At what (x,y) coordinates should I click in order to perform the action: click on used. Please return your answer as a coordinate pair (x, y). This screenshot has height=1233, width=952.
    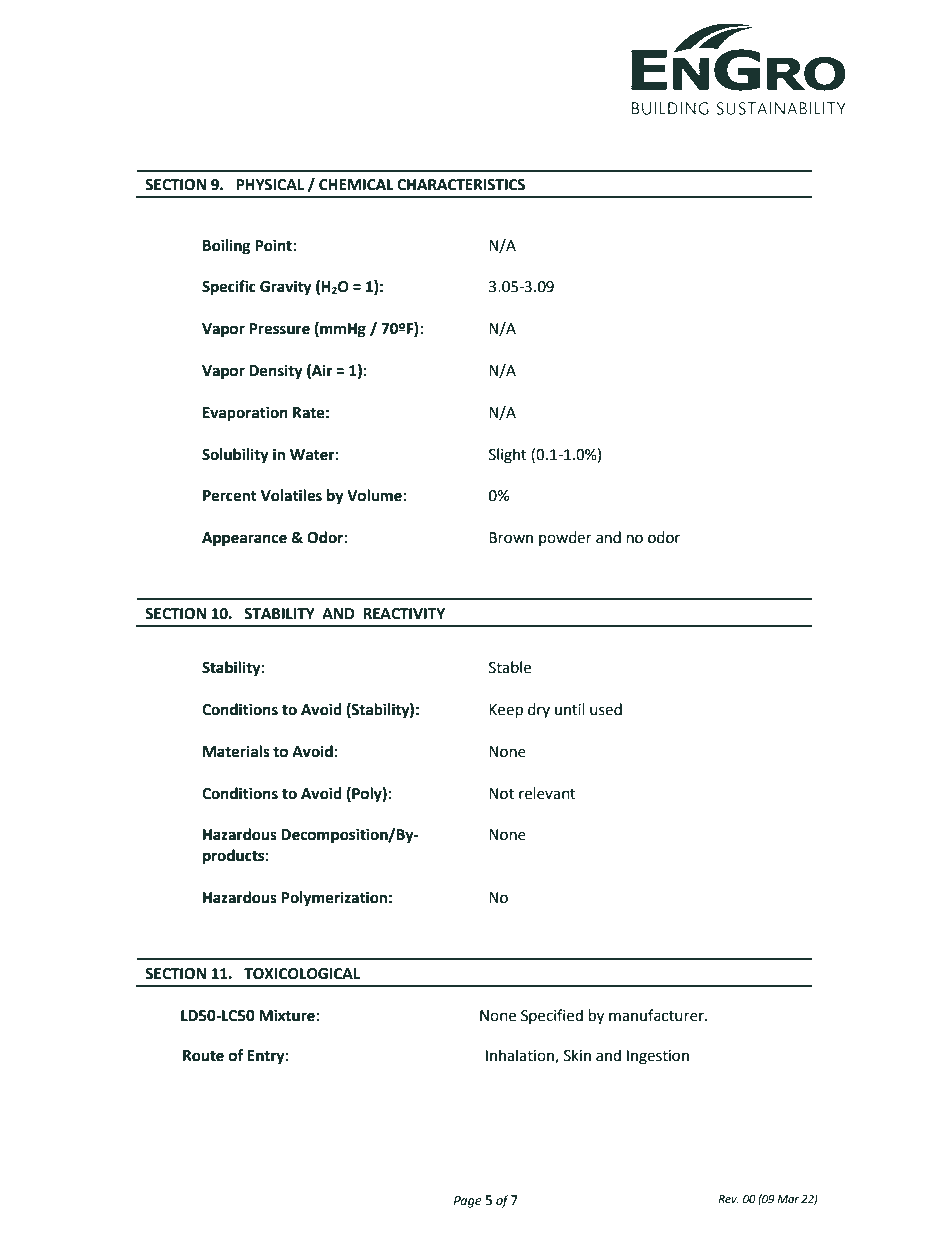
    Looking at the image, I should click on (606, 709).
